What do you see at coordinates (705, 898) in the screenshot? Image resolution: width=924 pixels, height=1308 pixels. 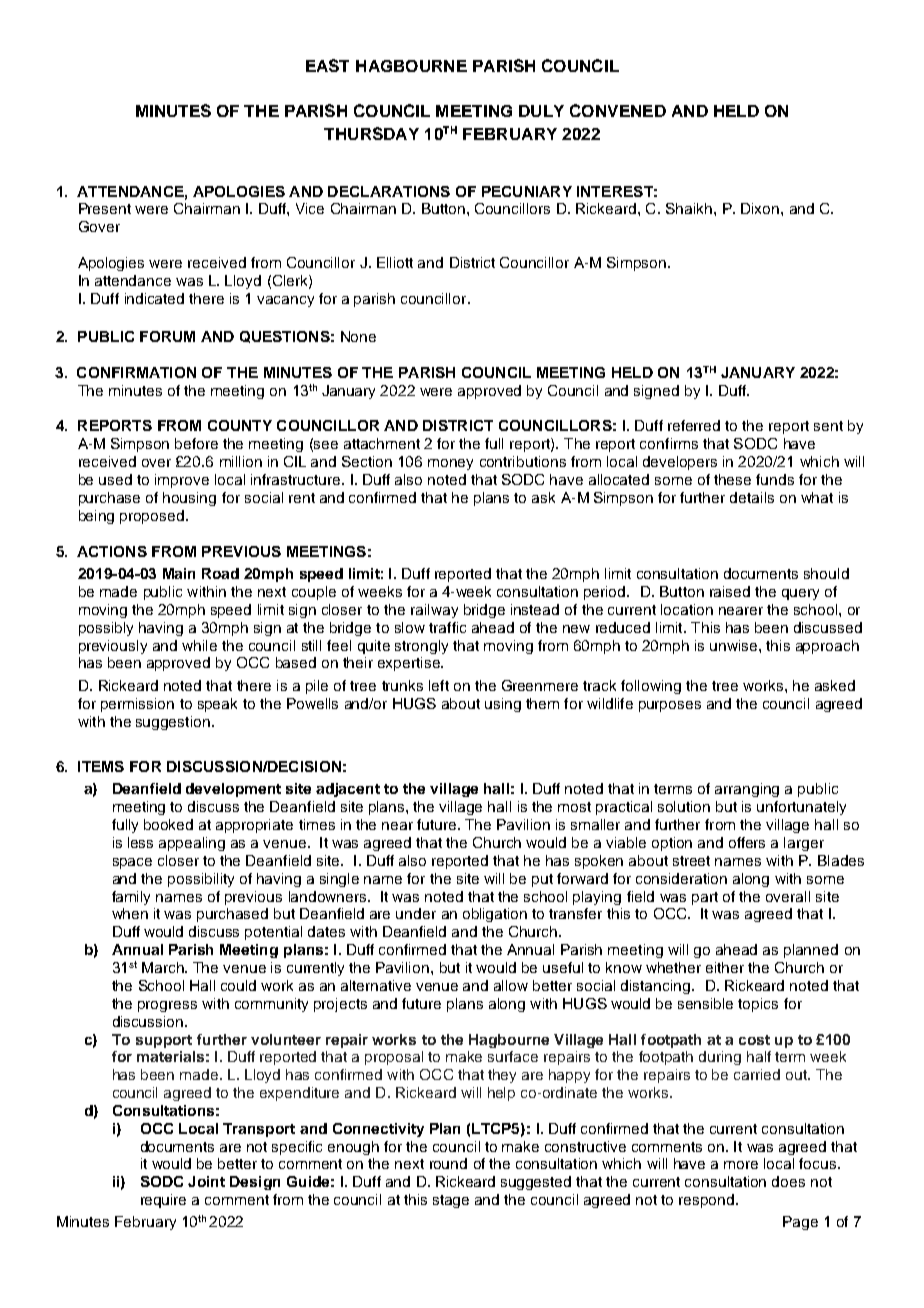 I see `part` at bounding box center [705, 898].
